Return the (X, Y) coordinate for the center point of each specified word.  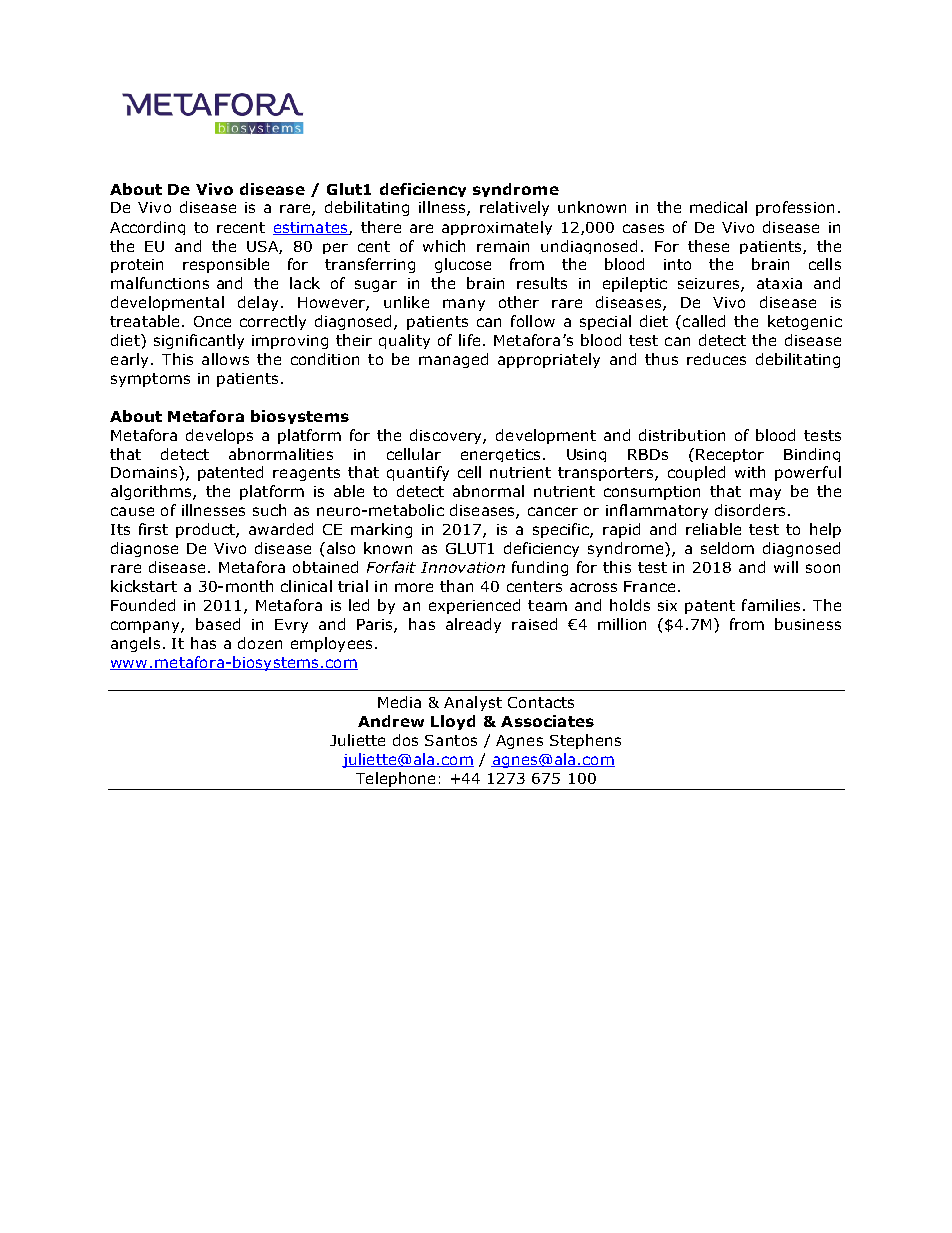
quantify (418, 473)
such (269, 510)
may (765, 494)
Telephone (395, 779)
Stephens (585, 741)
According (147, 228)
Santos (451, 740)
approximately (497, 228)
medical (718, 207)
